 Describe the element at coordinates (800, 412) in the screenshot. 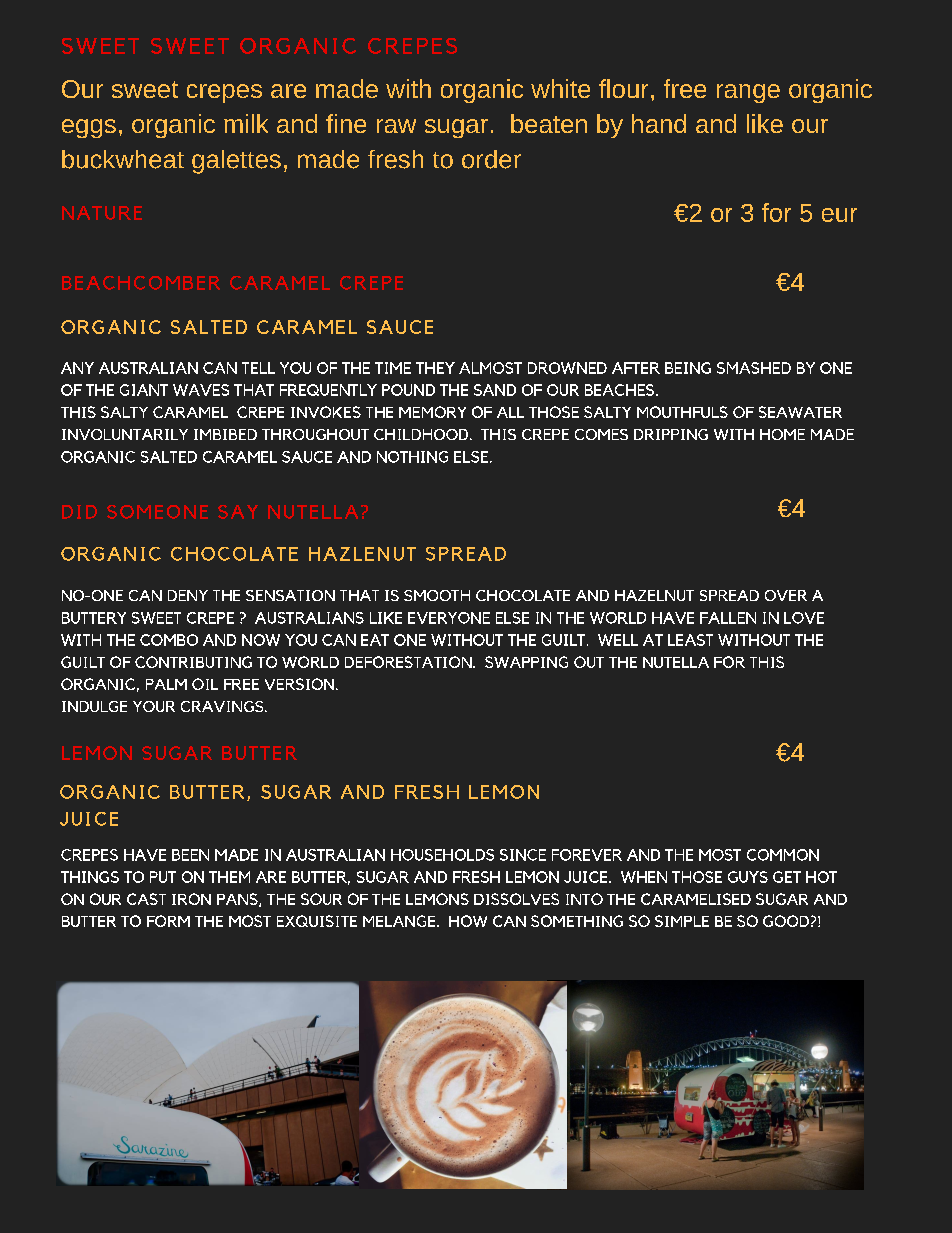

I see `SEAWATER` at that location.
